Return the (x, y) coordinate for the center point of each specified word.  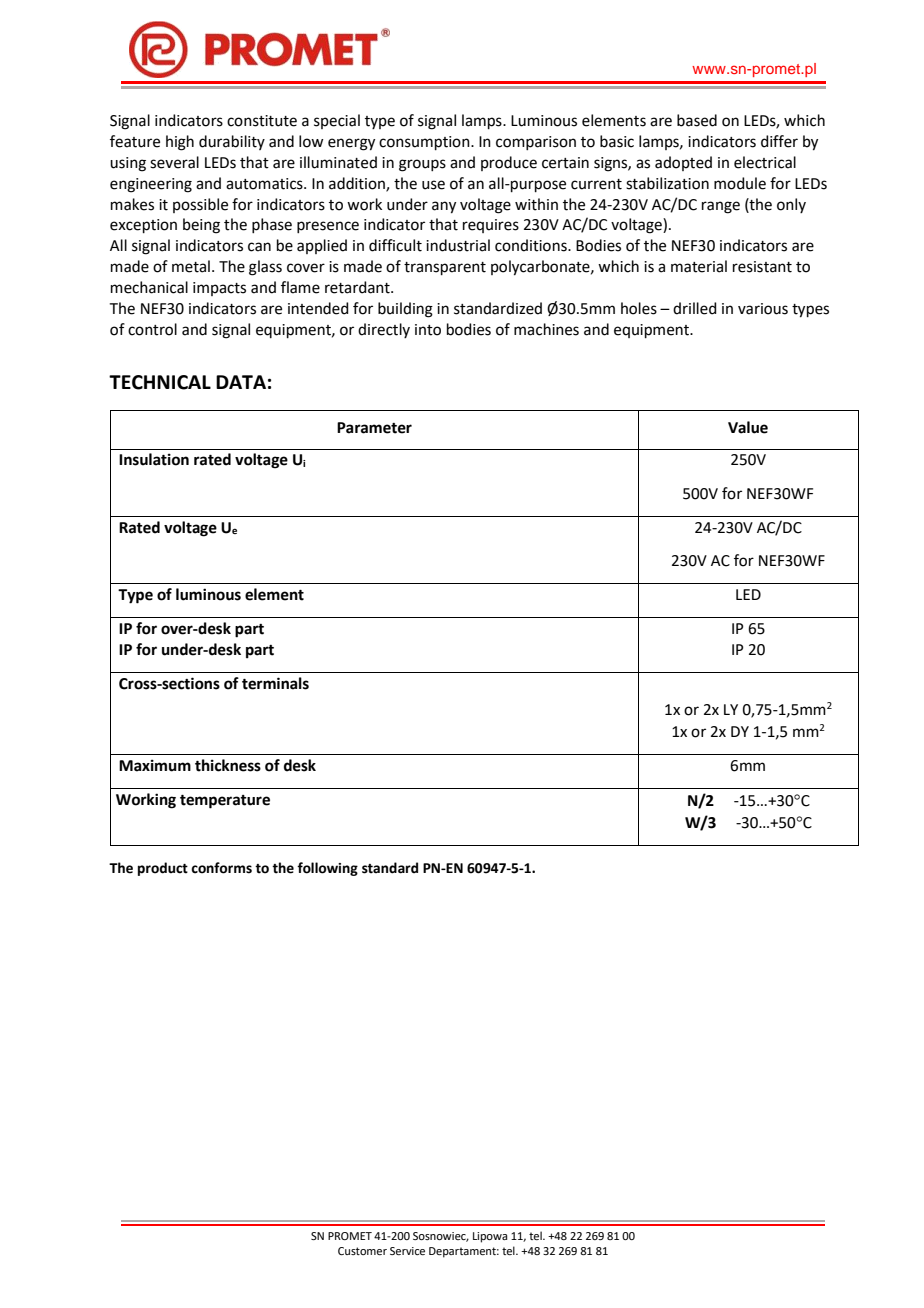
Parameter (374, 428)
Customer (362, 1251)
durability (232, 142)
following (327, 869)
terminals (275, 683)
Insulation (154, 459)
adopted (683, 163)
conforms (221, 868)
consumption (425, 143)
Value (748, 427)
